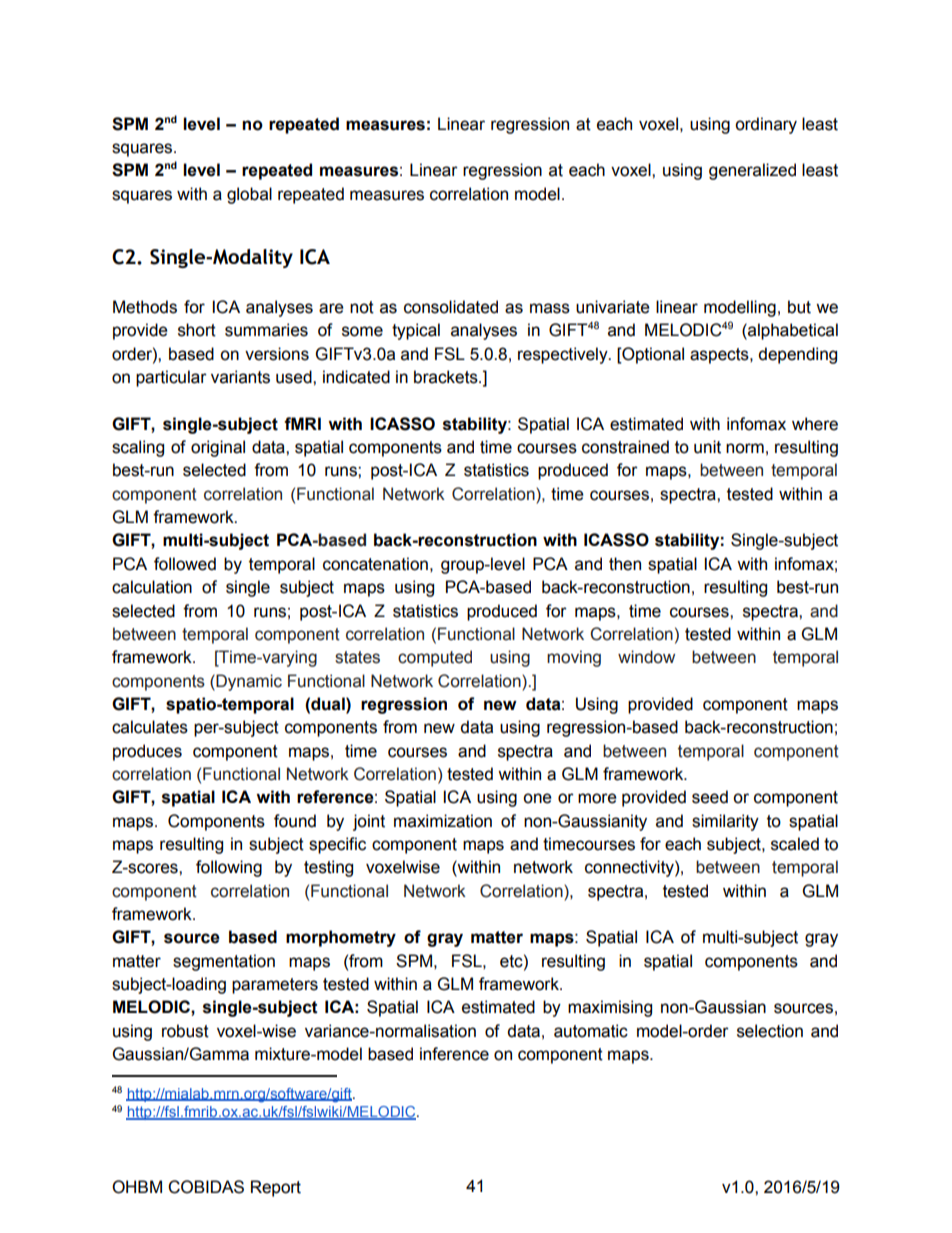 Image resolution: width=952 pixels, height=1233 pixels. What do you see at coordinates (451, 307) in the image?
I see `consolidated` at bounding box center [451, 307].
